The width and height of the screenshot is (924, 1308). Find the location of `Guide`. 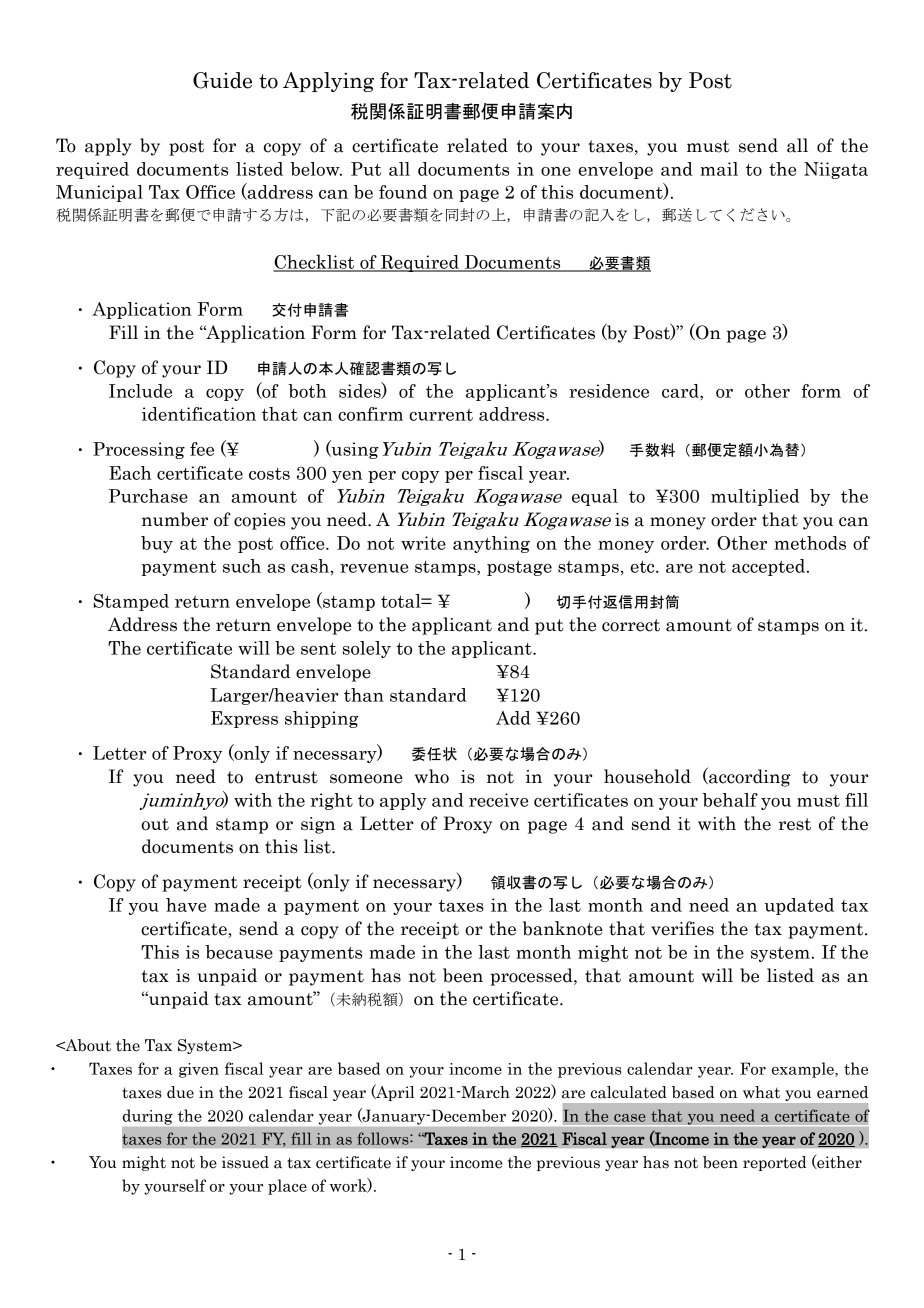

Guide is located at coordinates (222, 80).
